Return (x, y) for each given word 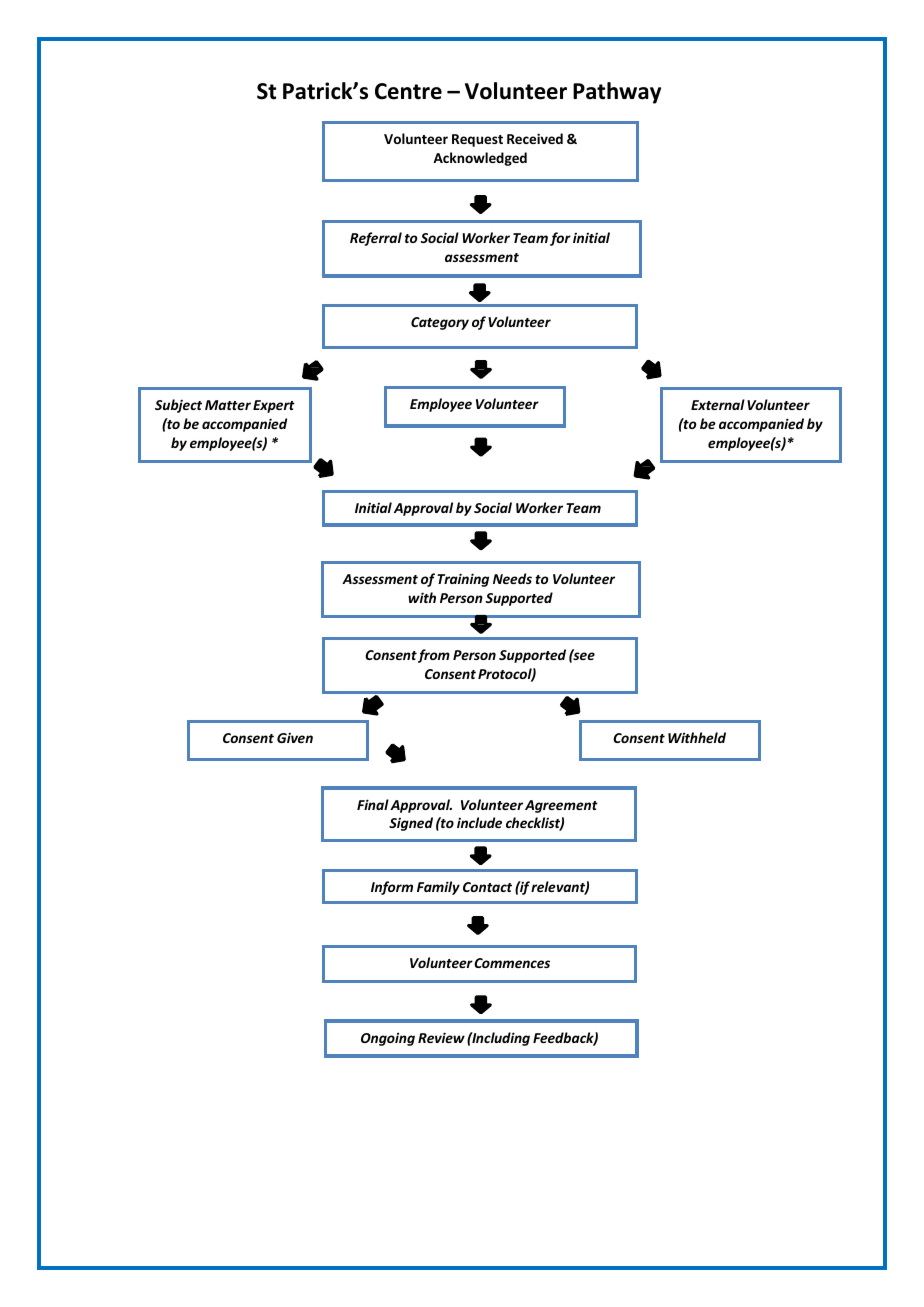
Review (441, 1037)
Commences (512, 963)
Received (535, 138)
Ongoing (388, 1039)
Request (477, 140)
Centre (408, 91)
